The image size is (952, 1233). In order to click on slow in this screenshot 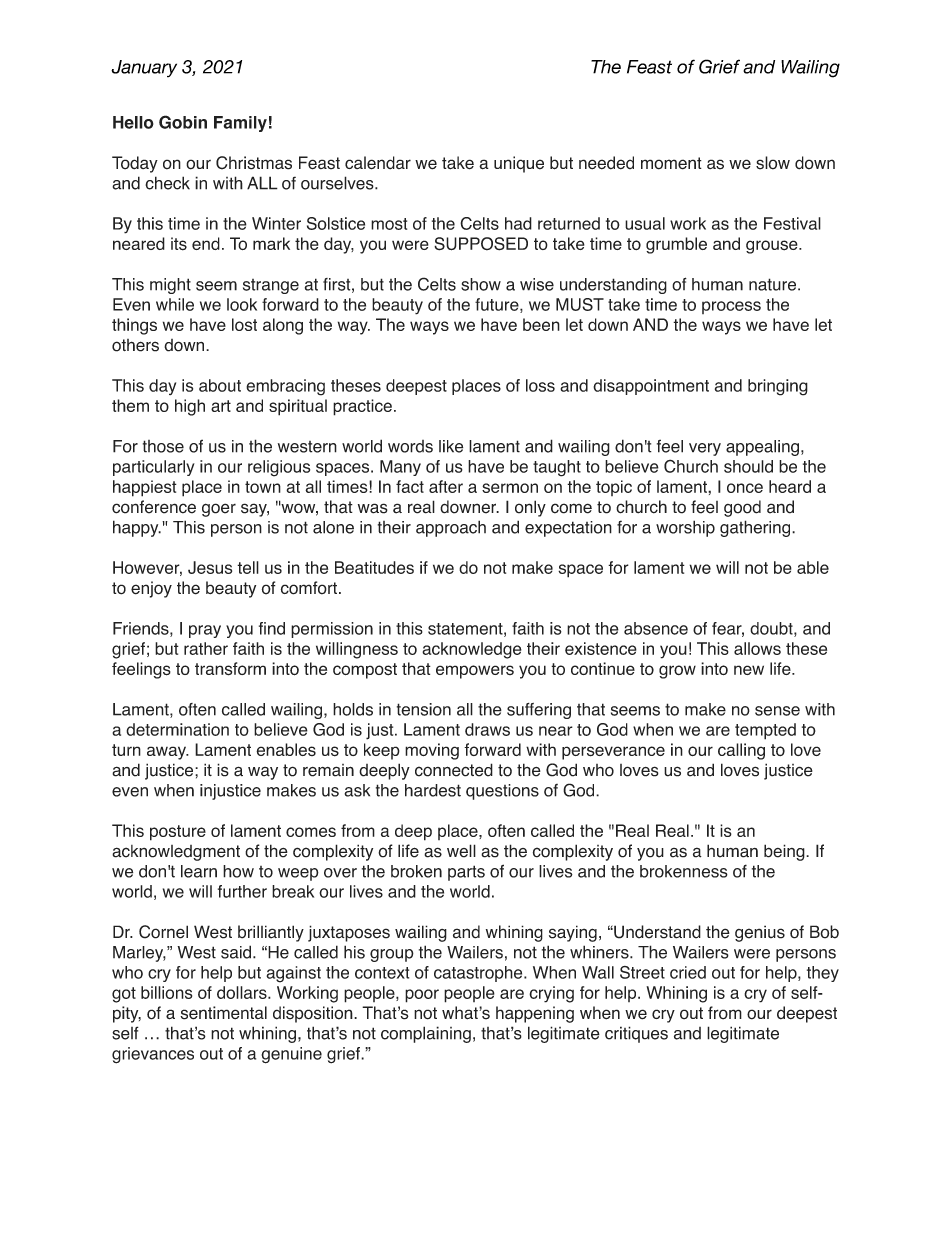, I will do `click(773, 163)`.
